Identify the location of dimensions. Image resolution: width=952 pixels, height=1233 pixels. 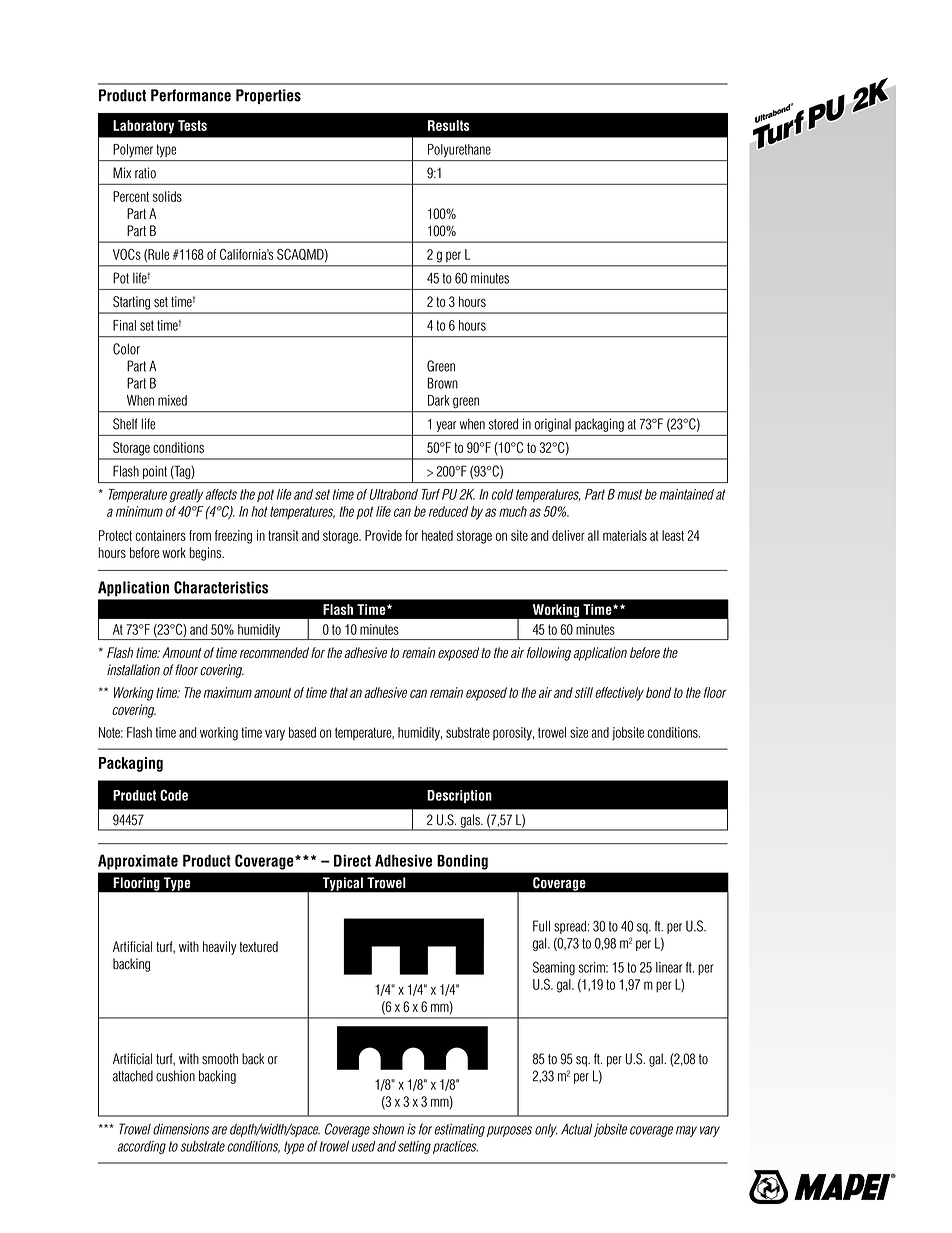
(181, 1129).
